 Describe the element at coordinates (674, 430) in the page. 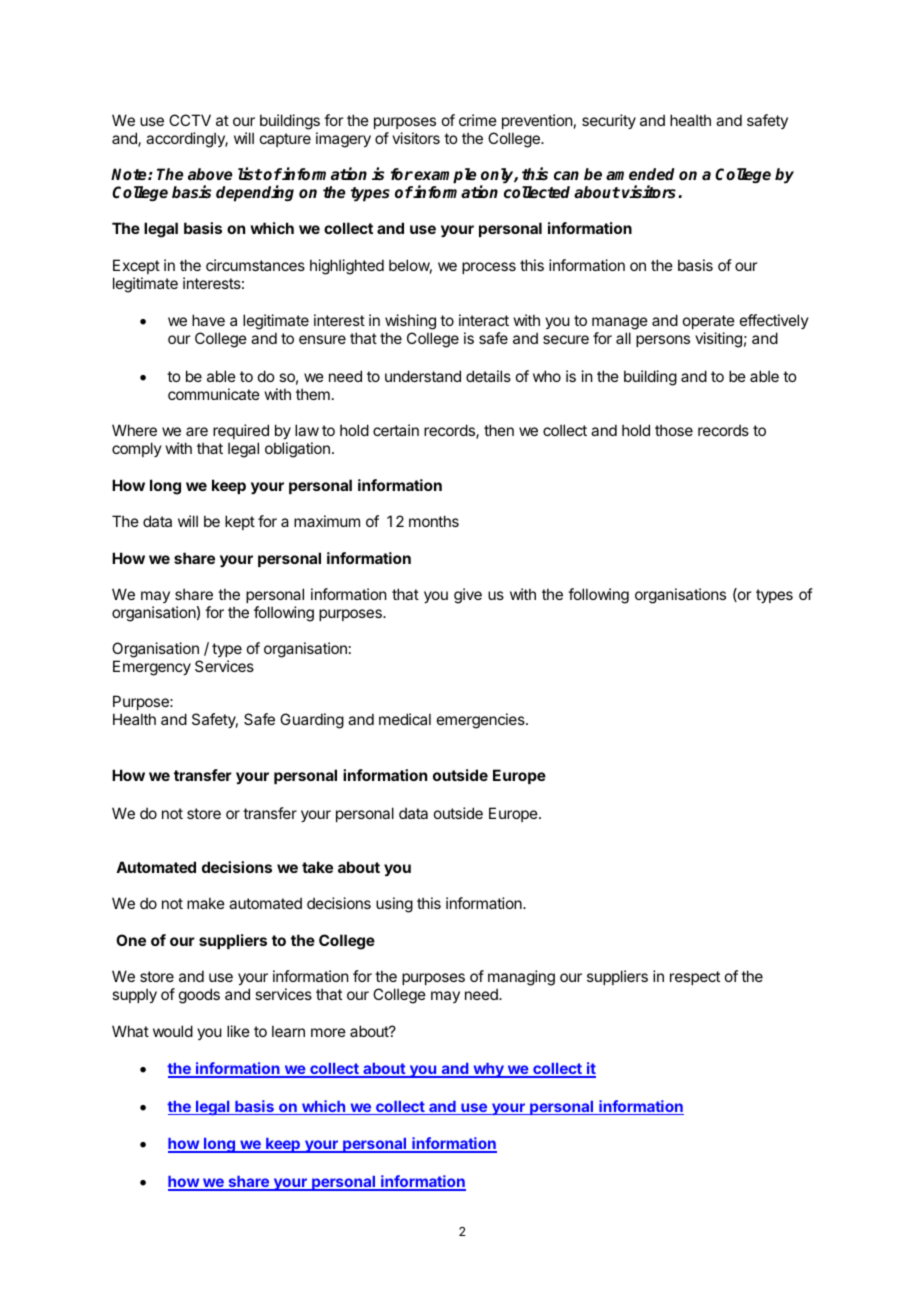

I see `those` at that location.
